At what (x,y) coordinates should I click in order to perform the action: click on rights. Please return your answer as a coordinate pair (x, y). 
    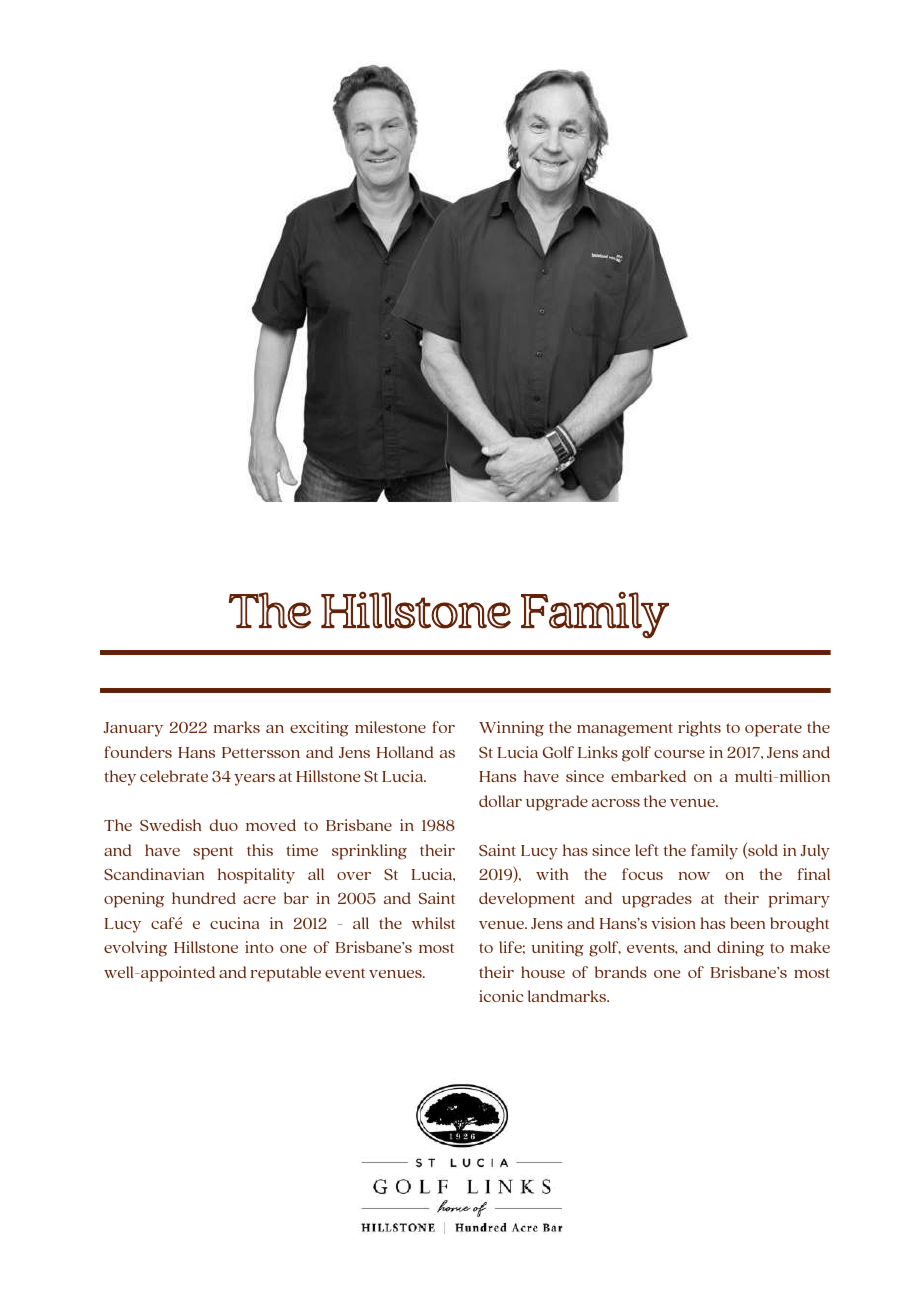
    Looking at the image, I should click on (699, 729).
